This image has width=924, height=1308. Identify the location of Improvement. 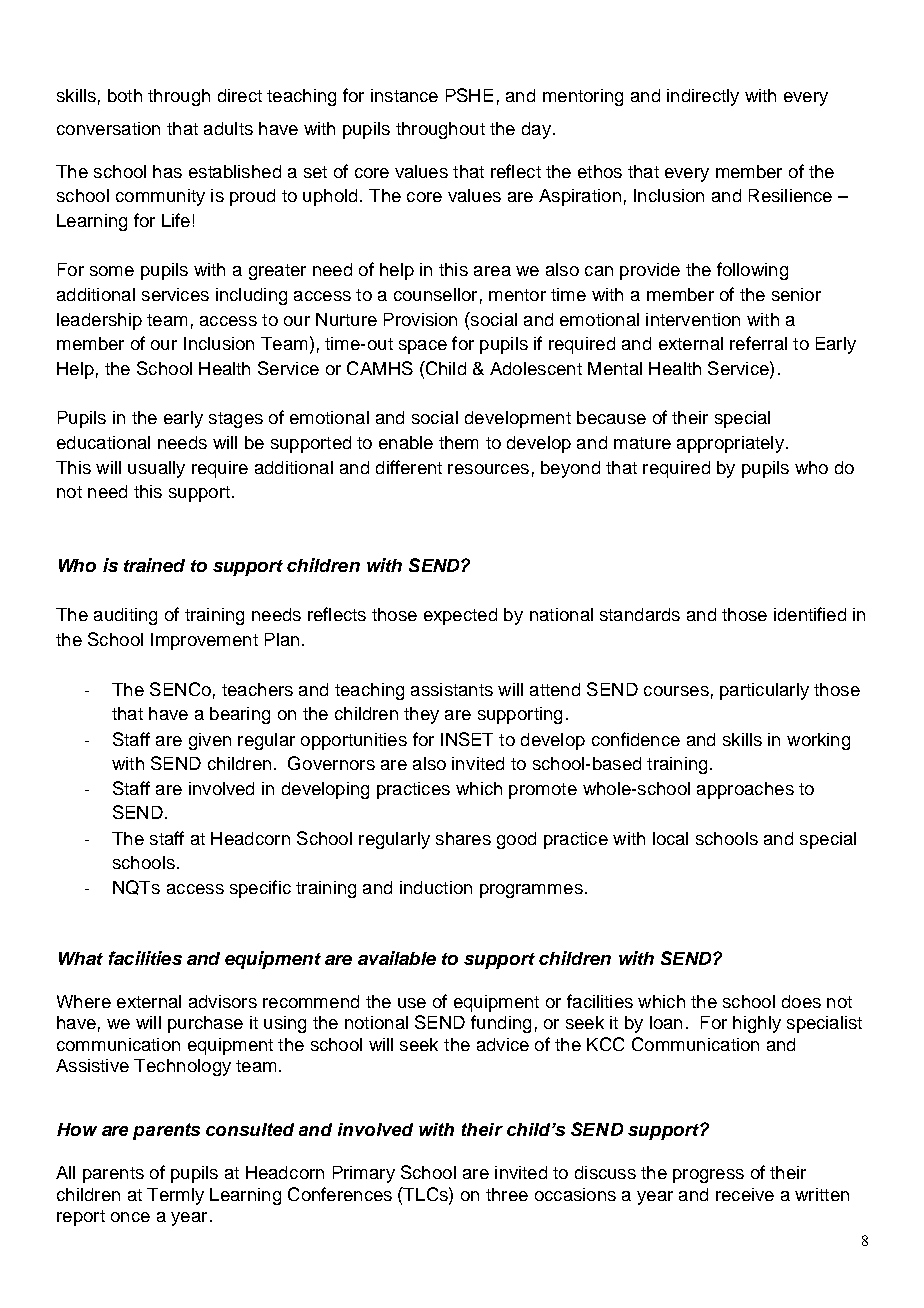
(204, 641).
